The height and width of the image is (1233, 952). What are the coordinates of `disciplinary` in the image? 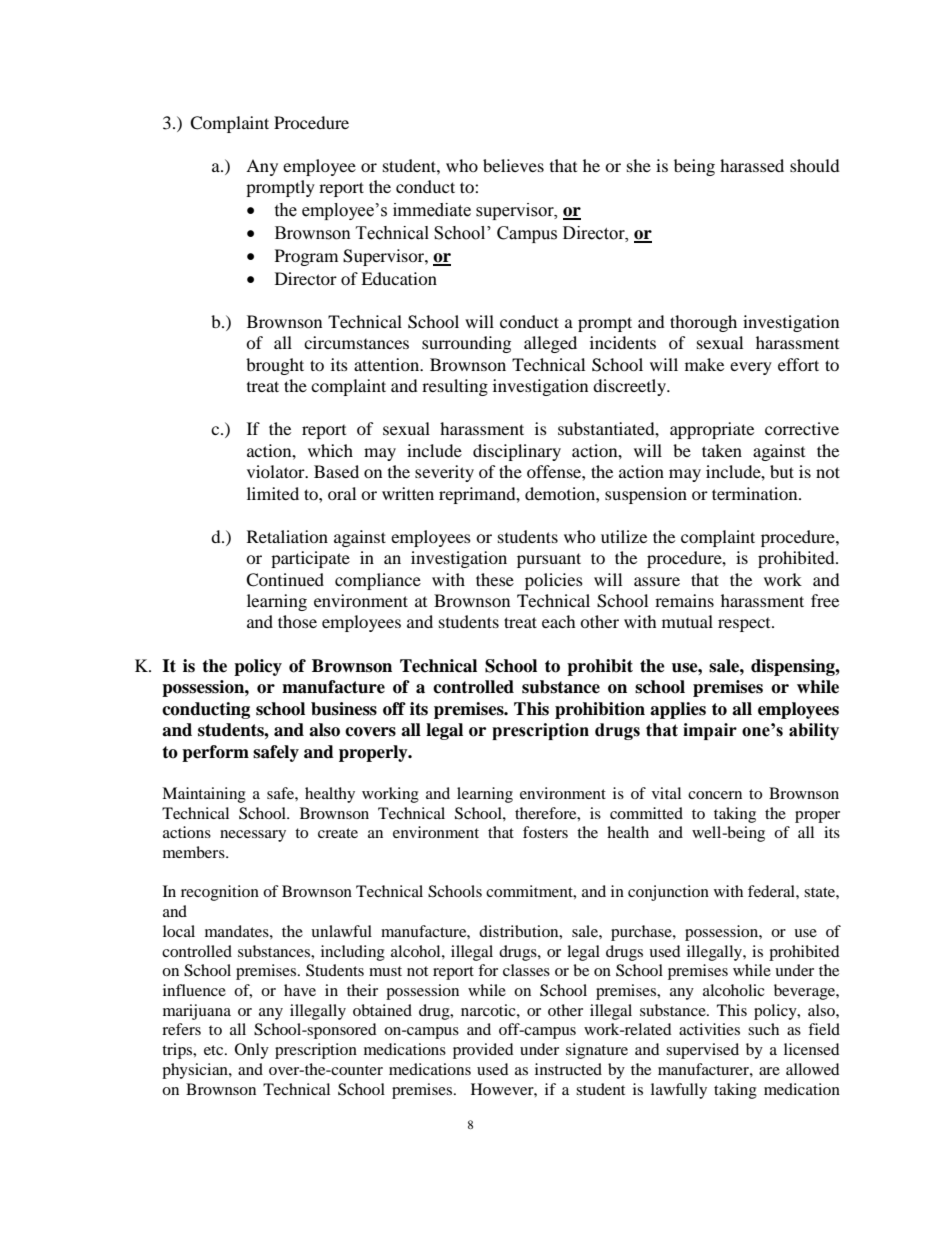 It's located at (517, 452).
